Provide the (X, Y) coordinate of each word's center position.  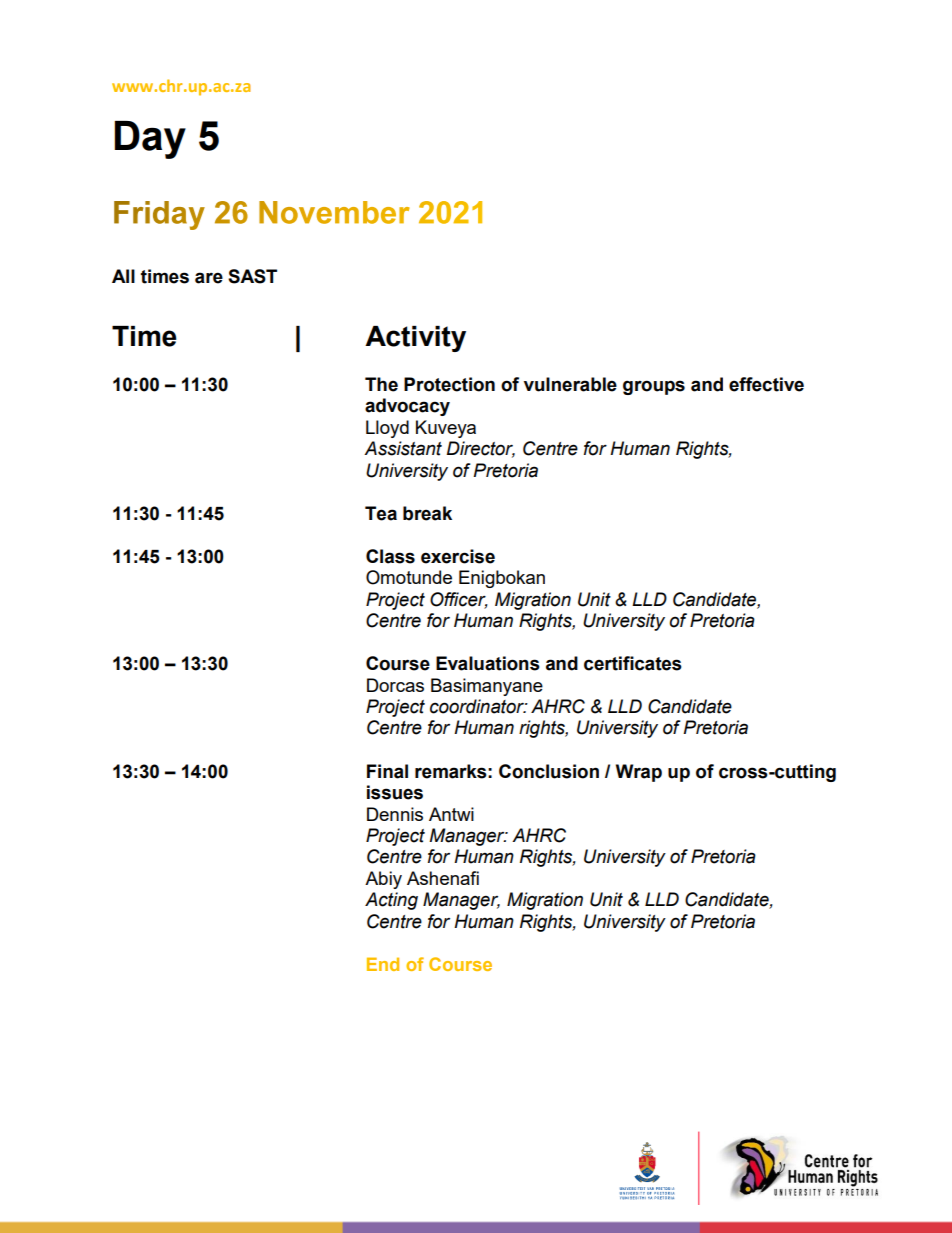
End (383, 964)
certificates (633, 663)
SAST (252, 276)
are (209, 278)
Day (150, 140)
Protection (449, 384)
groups (654, 387)
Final (387, 771)
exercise (458, 556)
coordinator (478, 706)
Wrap (639, 773)
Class (390, 556)
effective (766, 384)
